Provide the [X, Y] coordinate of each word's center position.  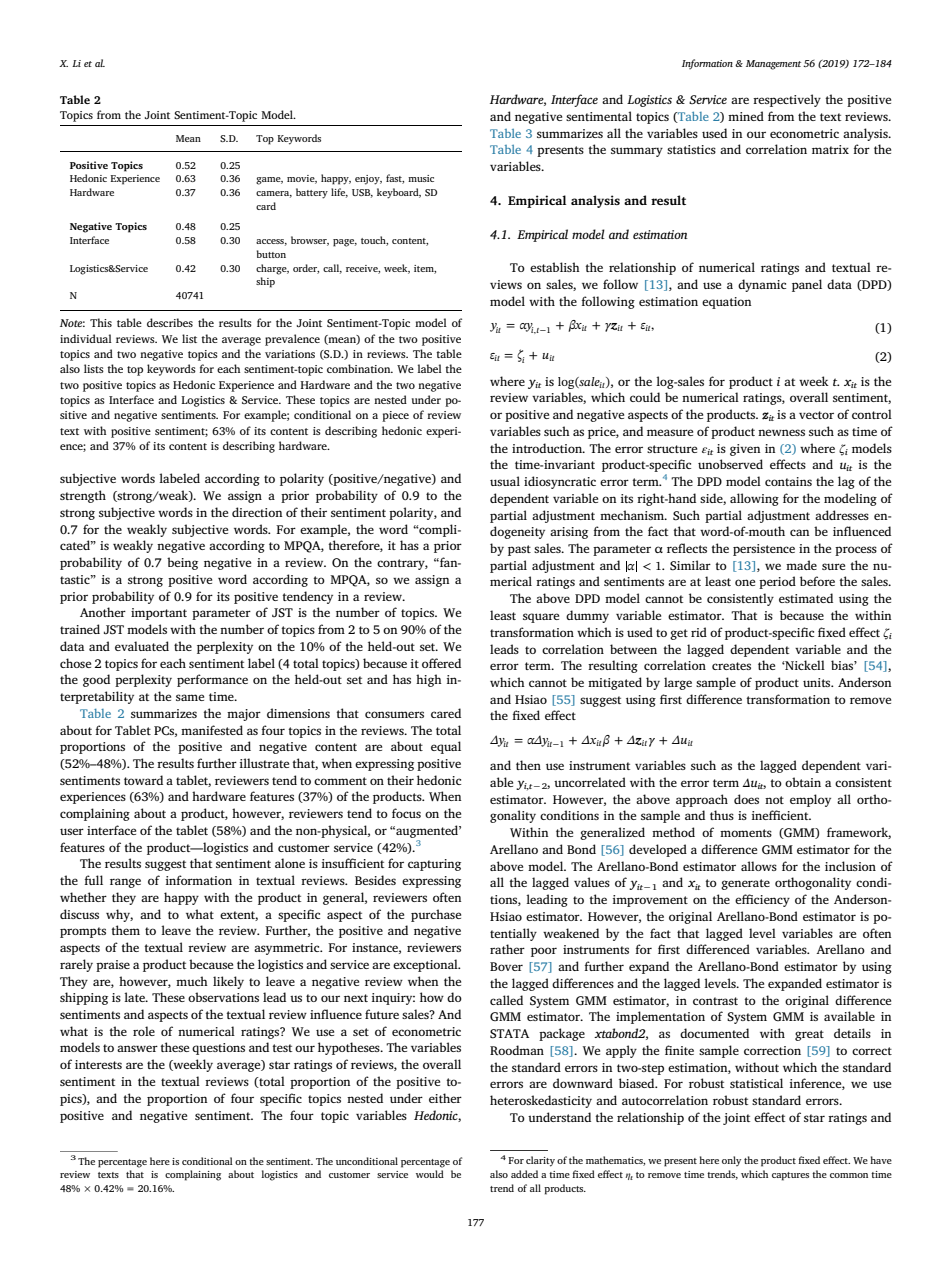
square [541, 618]
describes [170, 322]
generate [745, 884]
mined [746, 116]
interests [98, 1064]
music [421, 178]
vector [816, 415]
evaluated [142, 646]
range [125, 883]
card [266, 206]
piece [395, 416]
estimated [806, 598]
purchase [436, 915]
